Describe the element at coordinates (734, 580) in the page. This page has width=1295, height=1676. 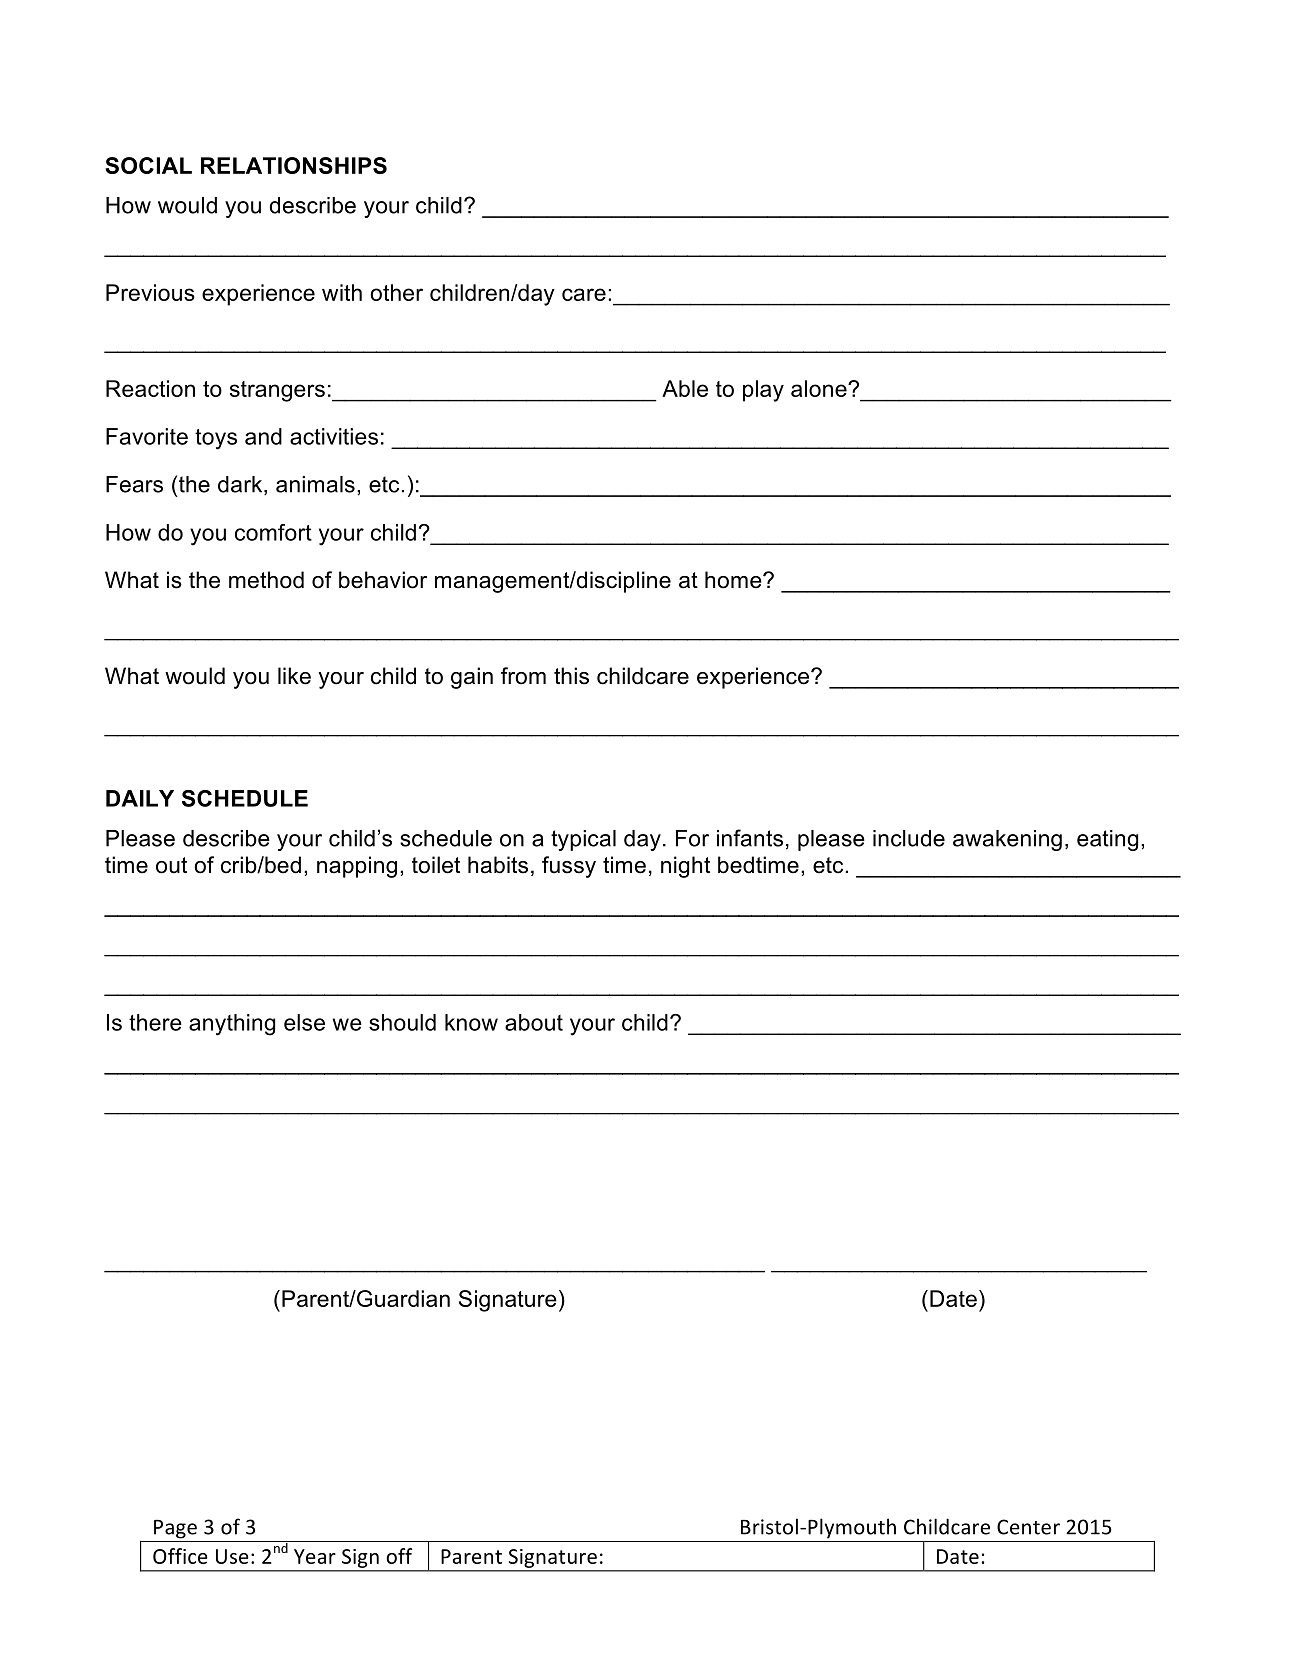
I see `home` at that location.
